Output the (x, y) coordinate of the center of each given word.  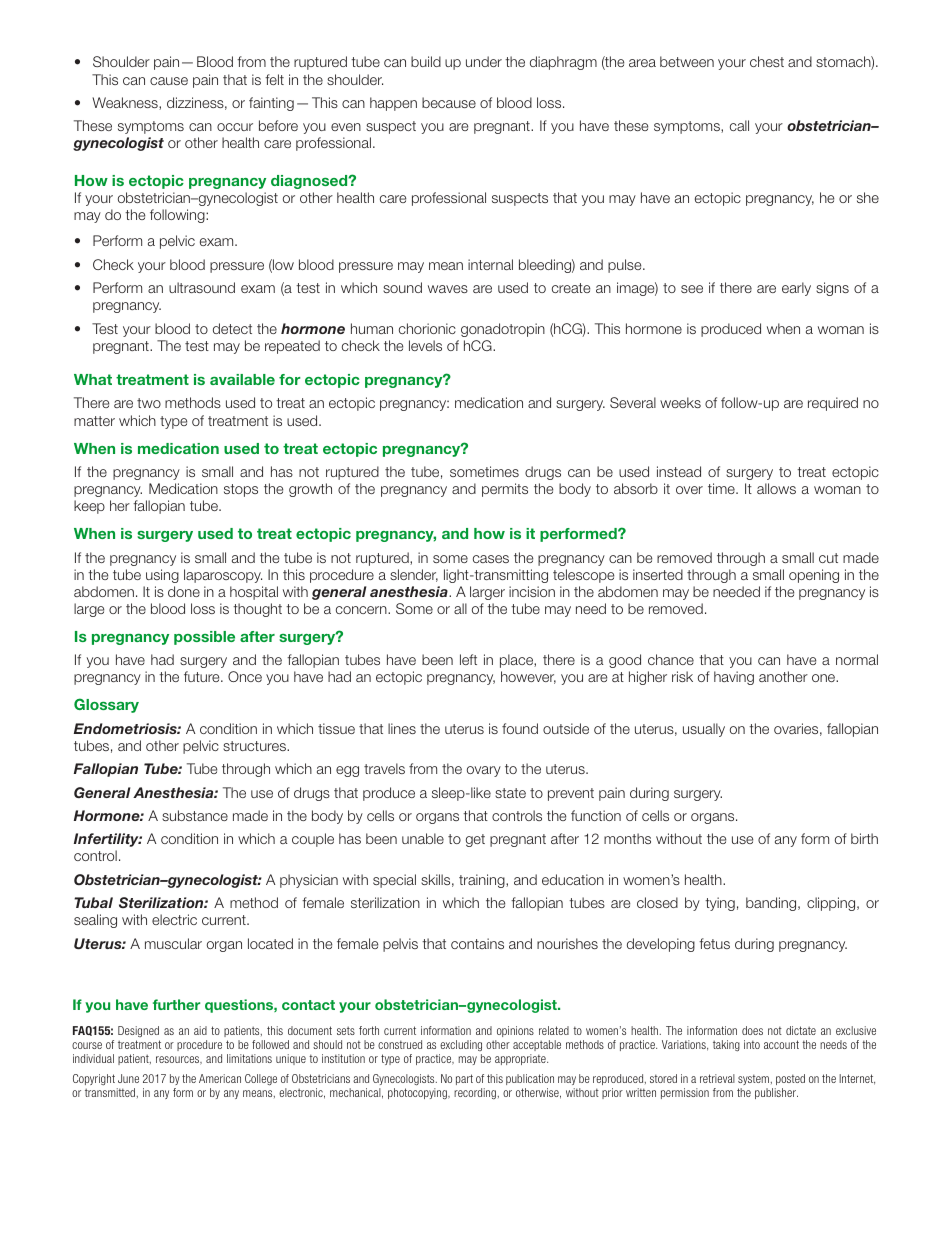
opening (814, 576)
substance (195, 815)
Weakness (126, 103)
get (475, 840)
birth (864, 838)
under (484, 61)
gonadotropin (503, 330)
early (796, 289)
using (162, 576)
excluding (460, 1047)
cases (491, 559)
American (220, 1078)
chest (767, 61)
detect (232, 328)
